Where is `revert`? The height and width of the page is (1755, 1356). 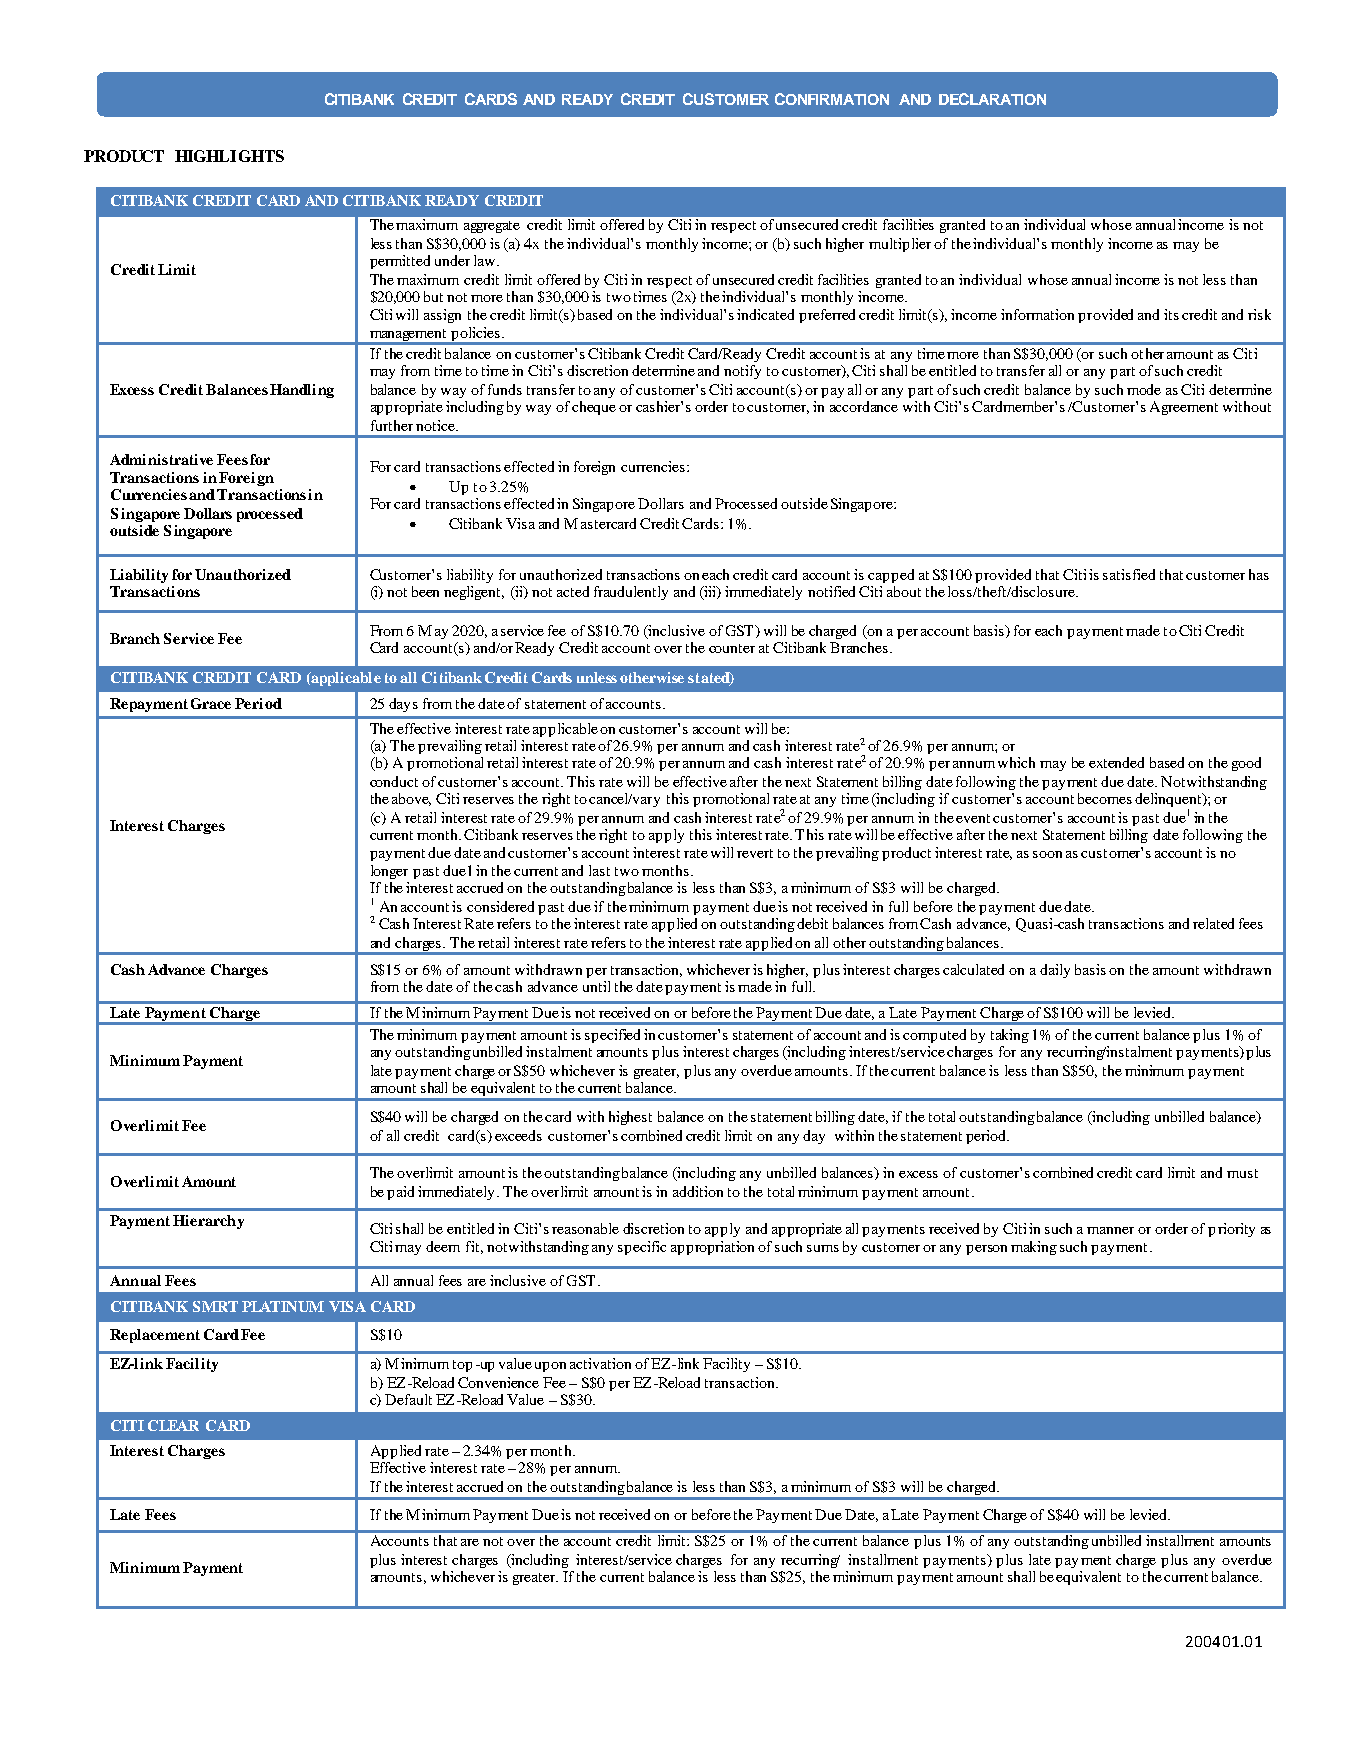 revert is located at coordinates (755, 853).
